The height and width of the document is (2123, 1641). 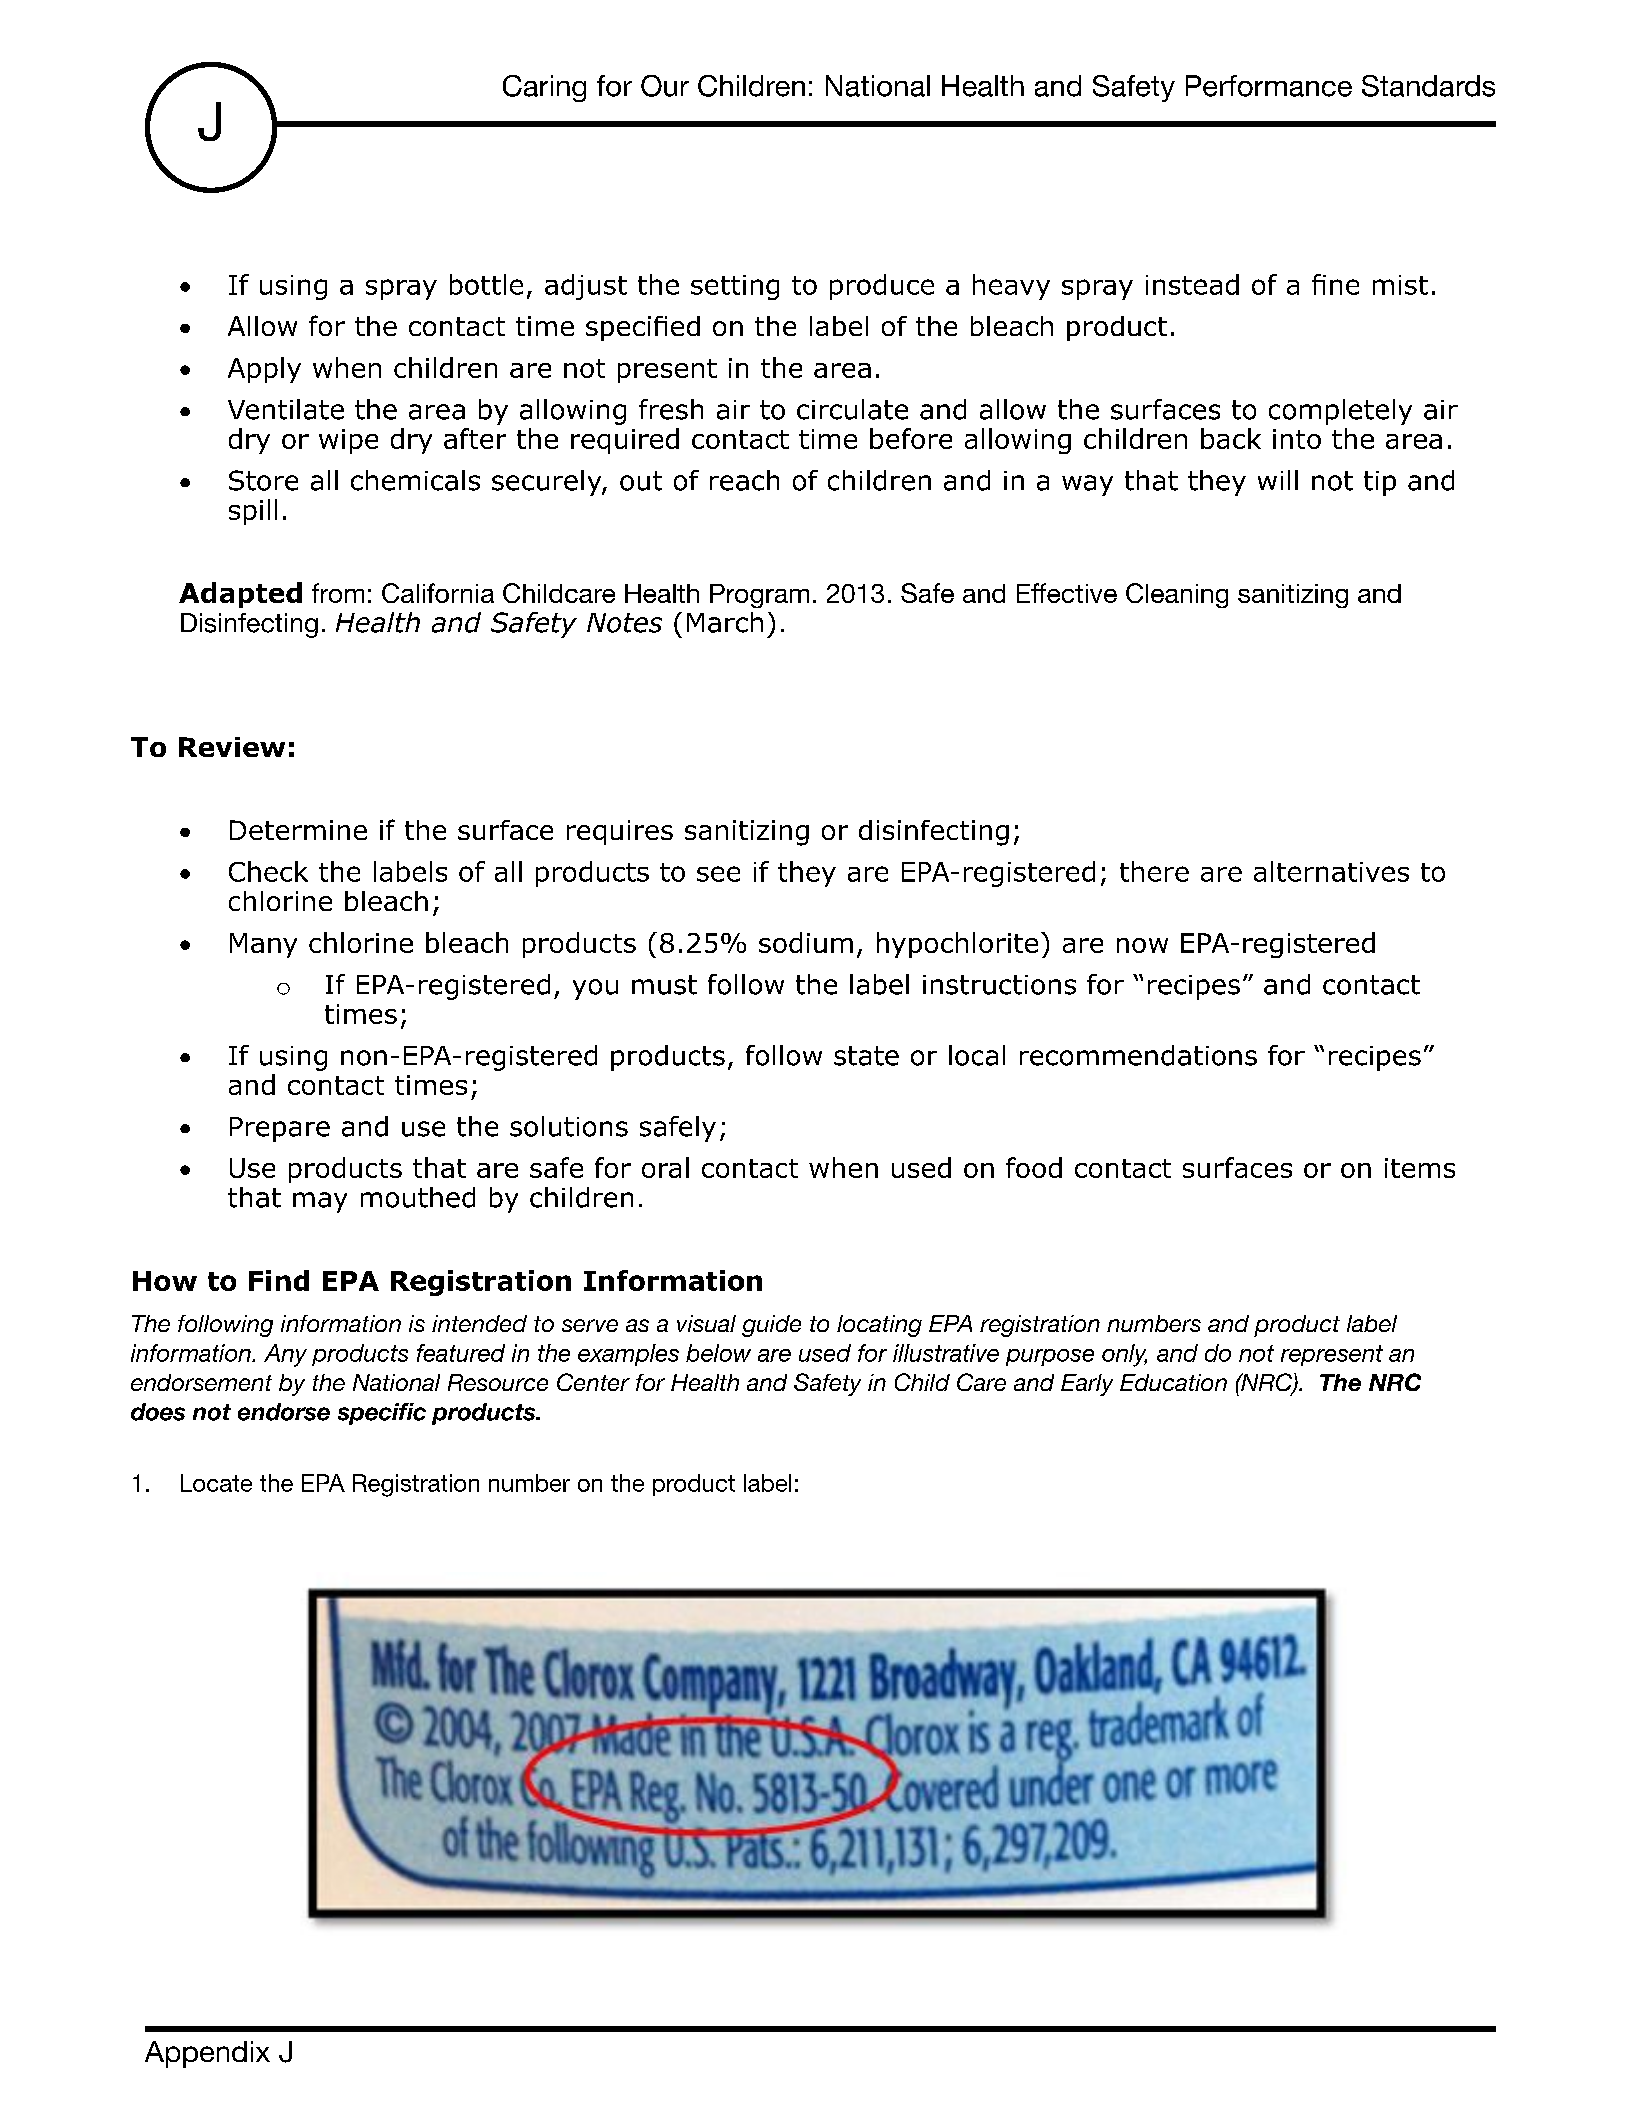 What do you see at coordinates (1331, 871) in the document?
I see `alternatives` at bounding box center [1331, 871].
